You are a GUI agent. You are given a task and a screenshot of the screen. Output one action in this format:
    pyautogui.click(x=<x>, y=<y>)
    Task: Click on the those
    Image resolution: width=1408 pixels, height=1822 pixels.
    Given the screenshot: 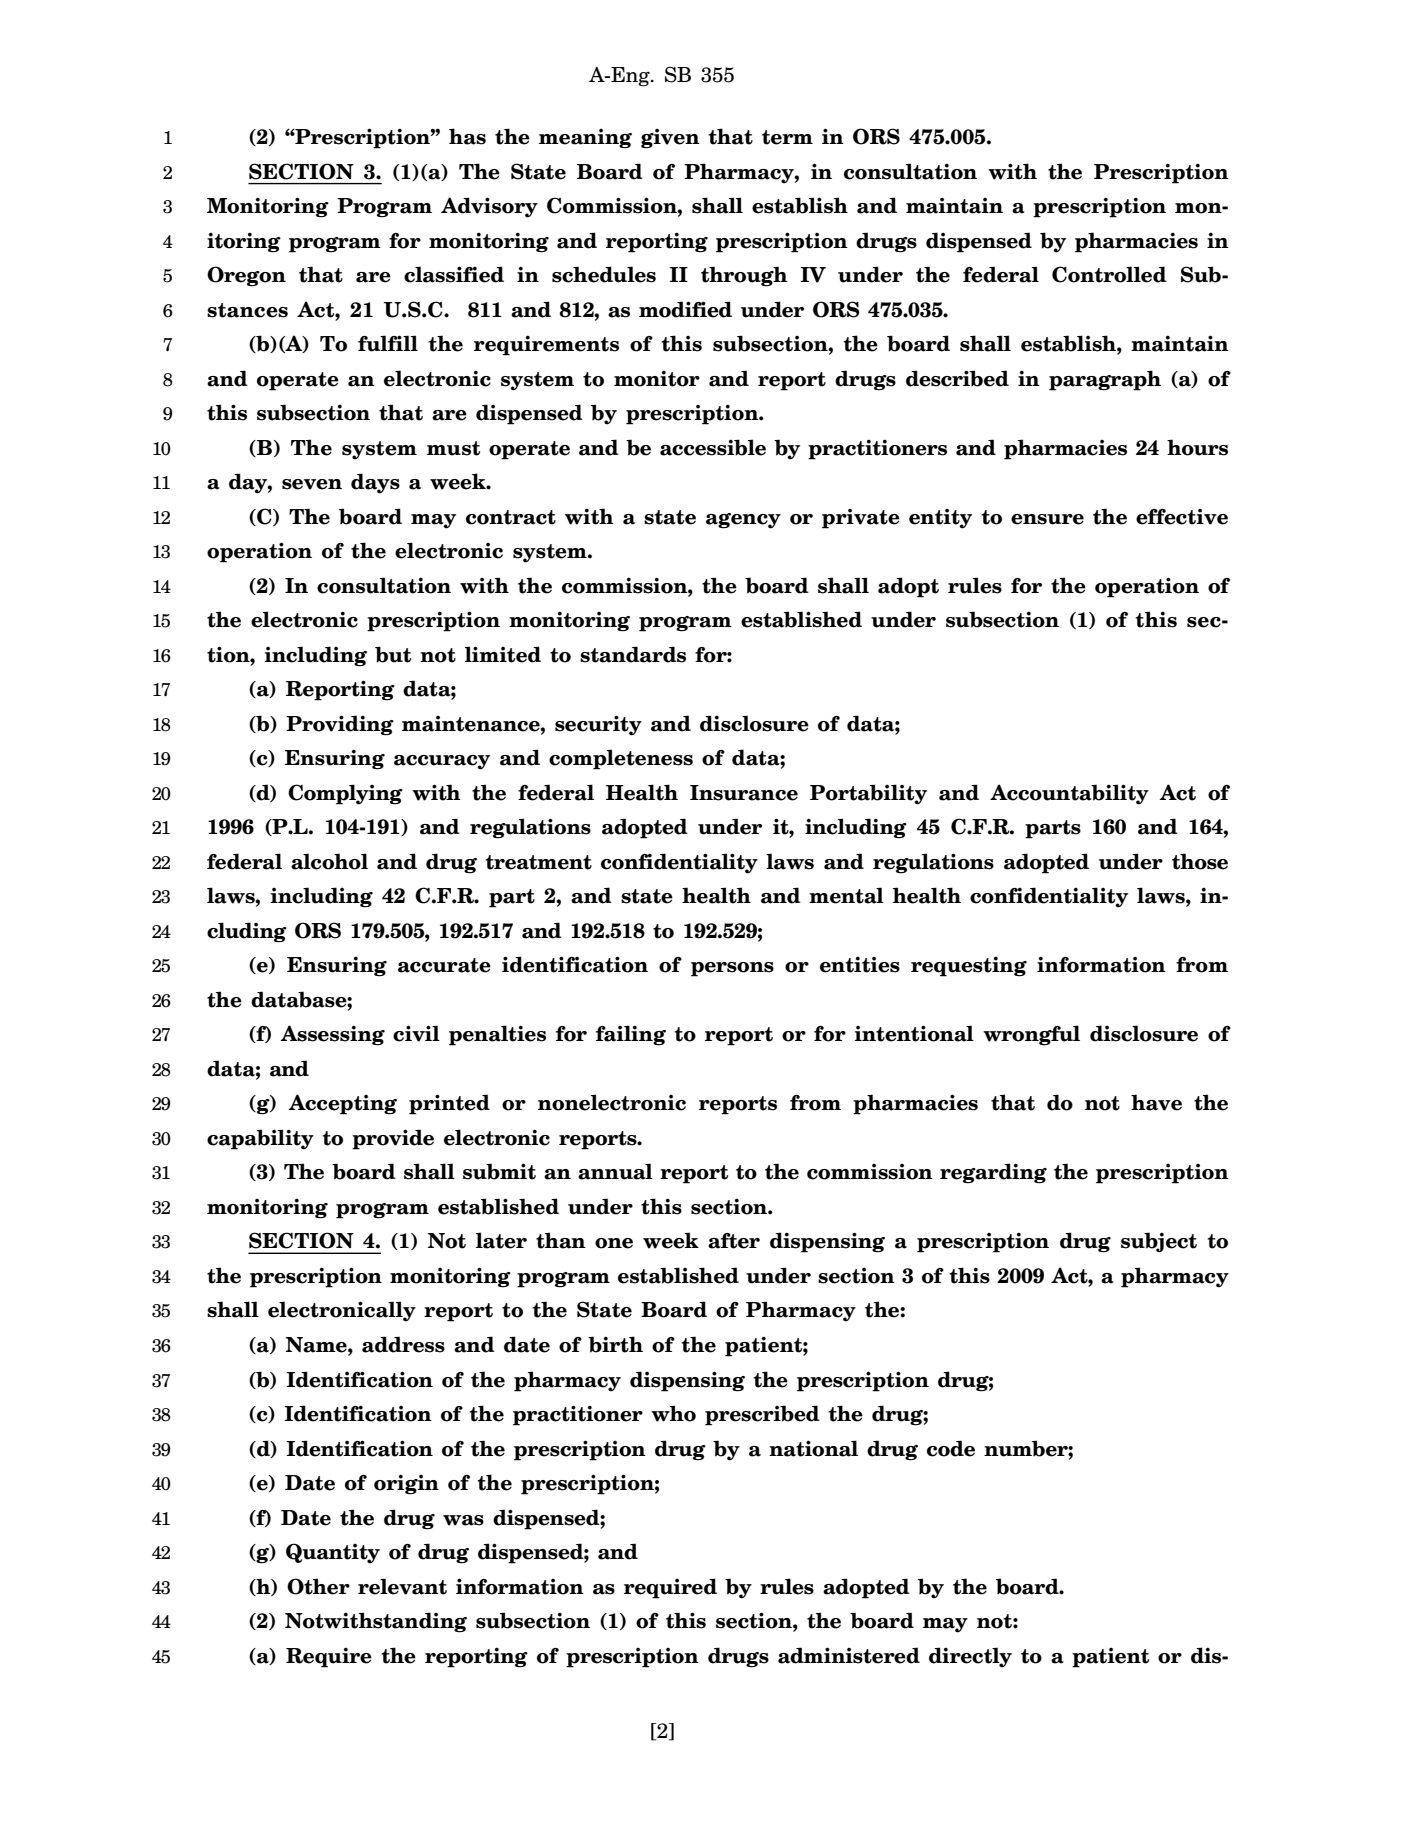 What is the action you would take?
    pyautogui.click(x=1200, y=861)
